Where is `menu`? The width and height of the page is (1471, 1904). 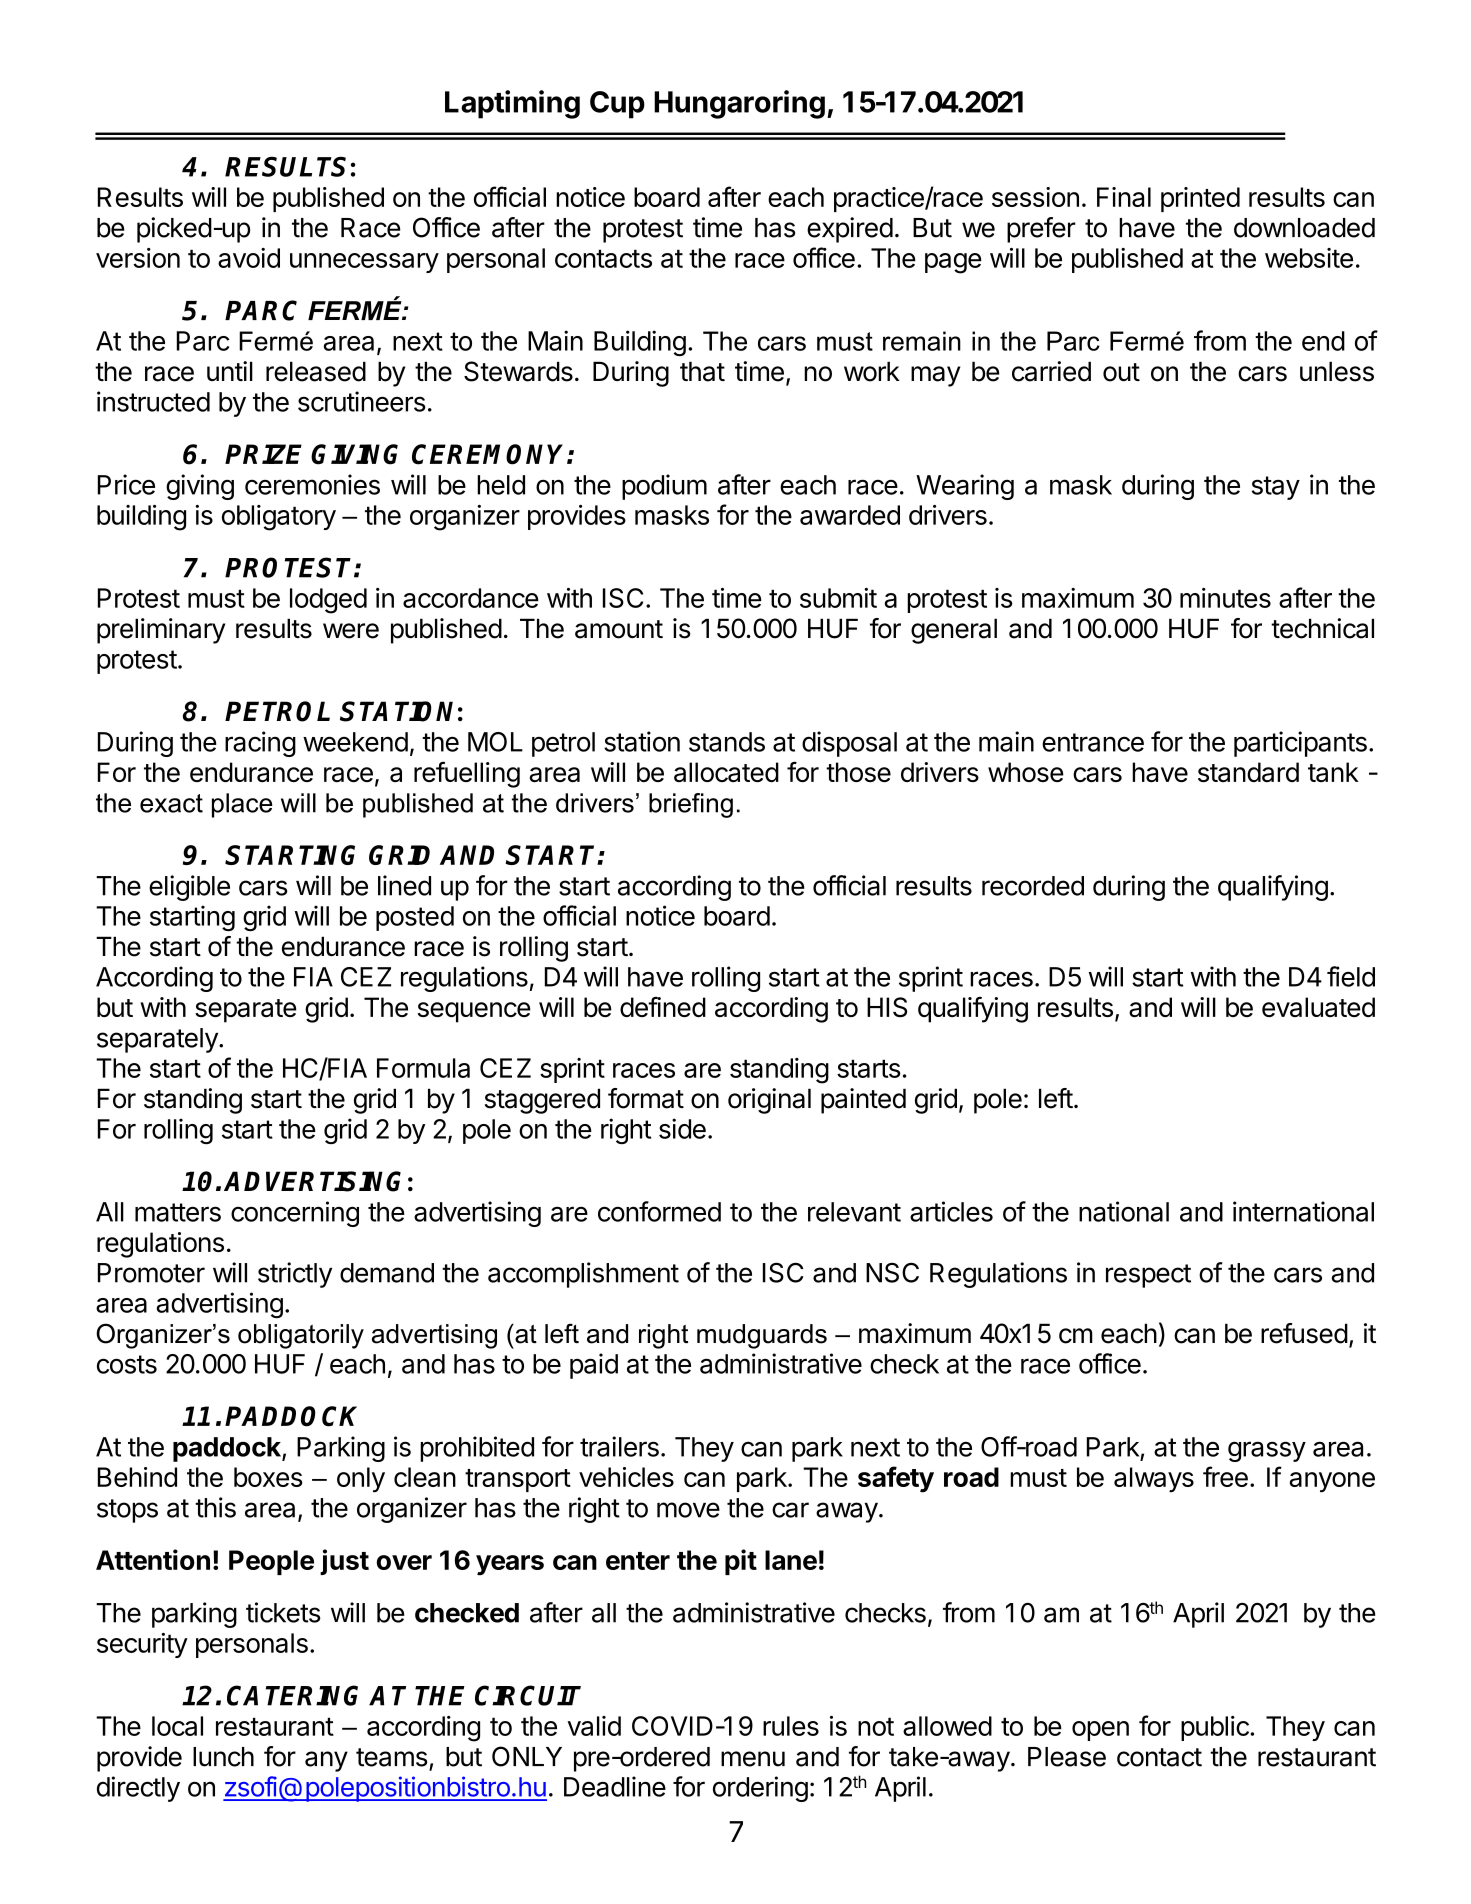 menu is located at coordinates (753, 1759).
